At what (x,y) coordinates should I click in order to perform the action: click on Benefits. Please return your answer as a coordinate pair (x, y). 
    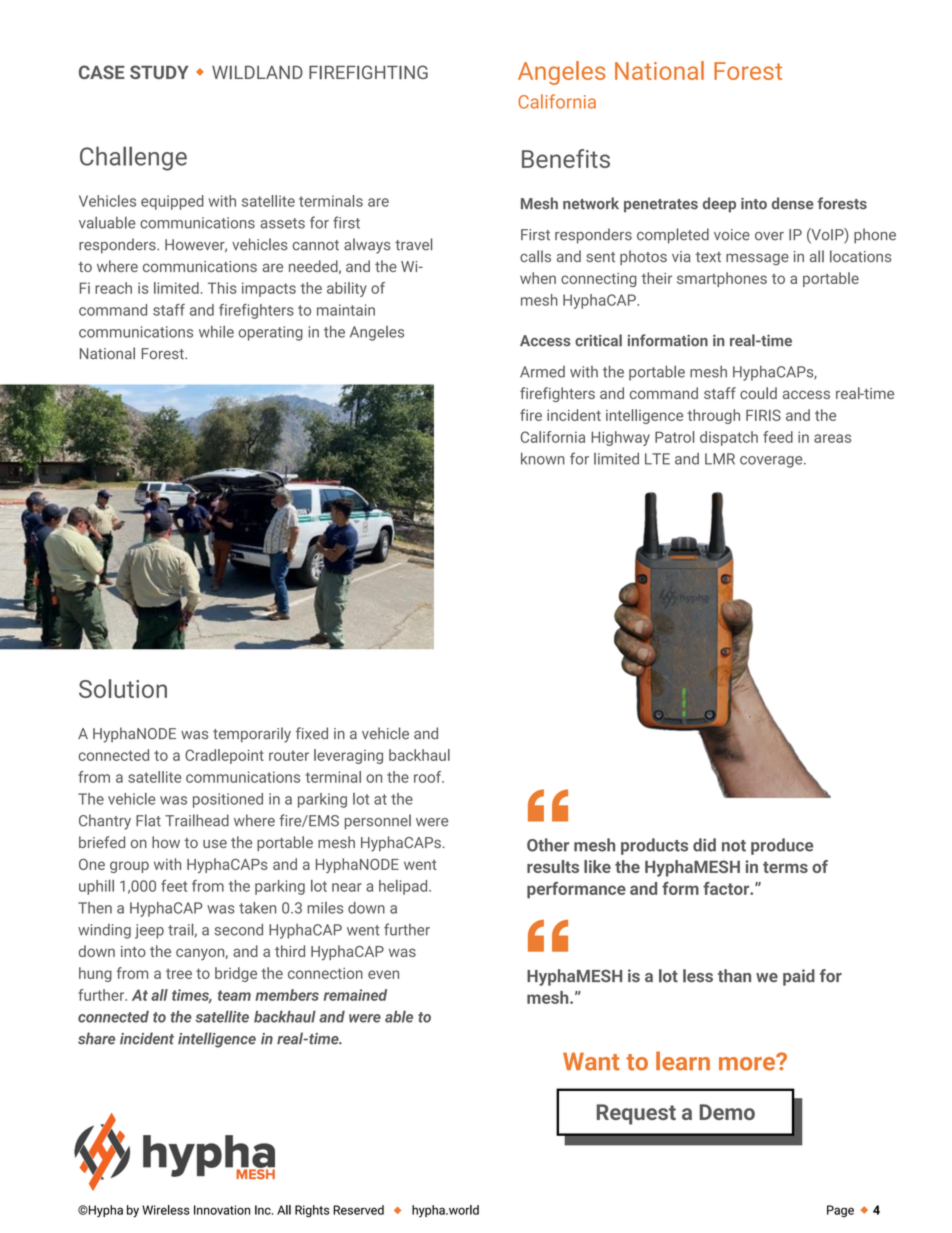
    Looking at the image, I should click on (566, 158).
